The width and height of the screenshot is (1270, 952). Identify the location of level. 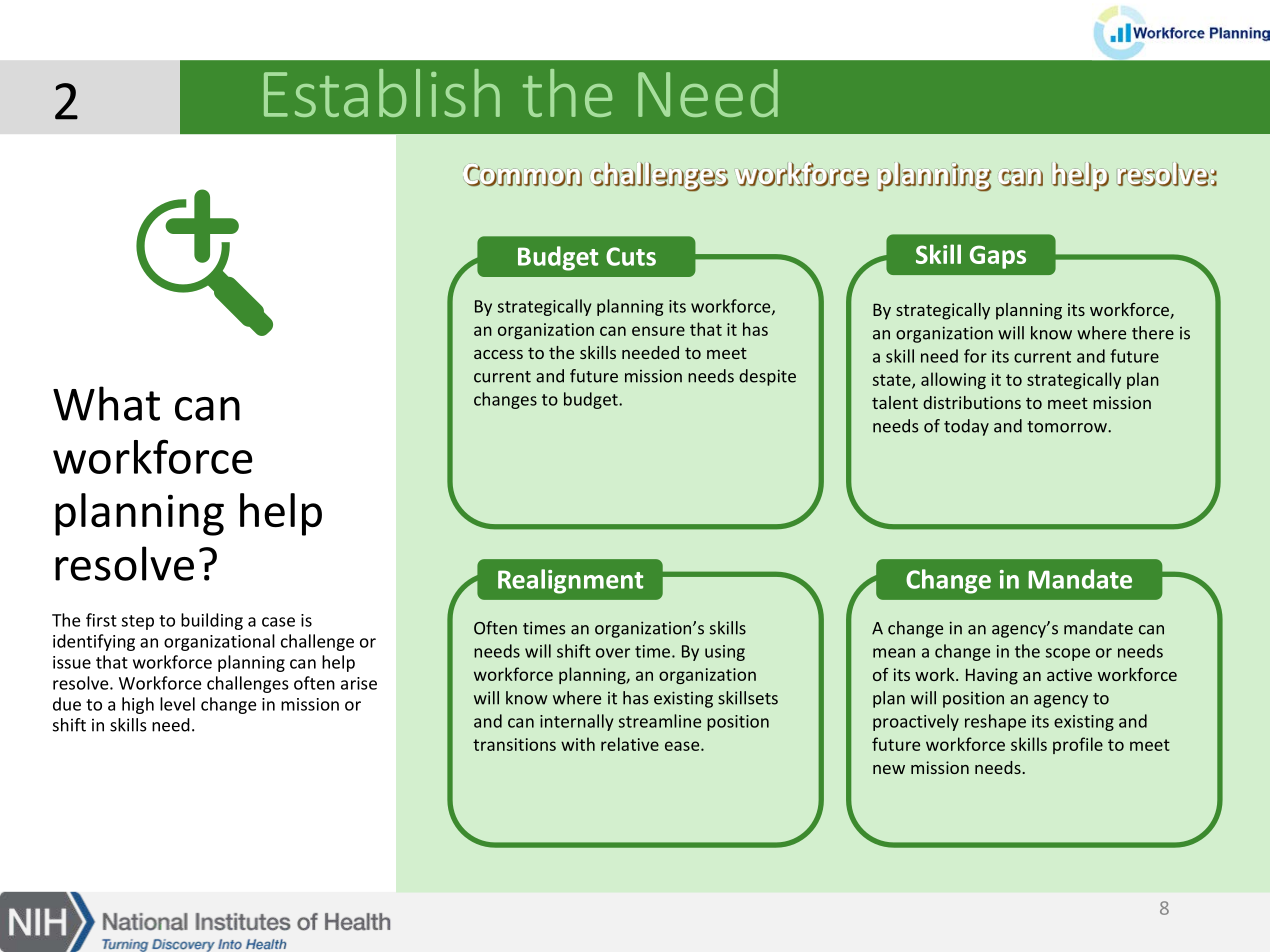
(177, 704).
